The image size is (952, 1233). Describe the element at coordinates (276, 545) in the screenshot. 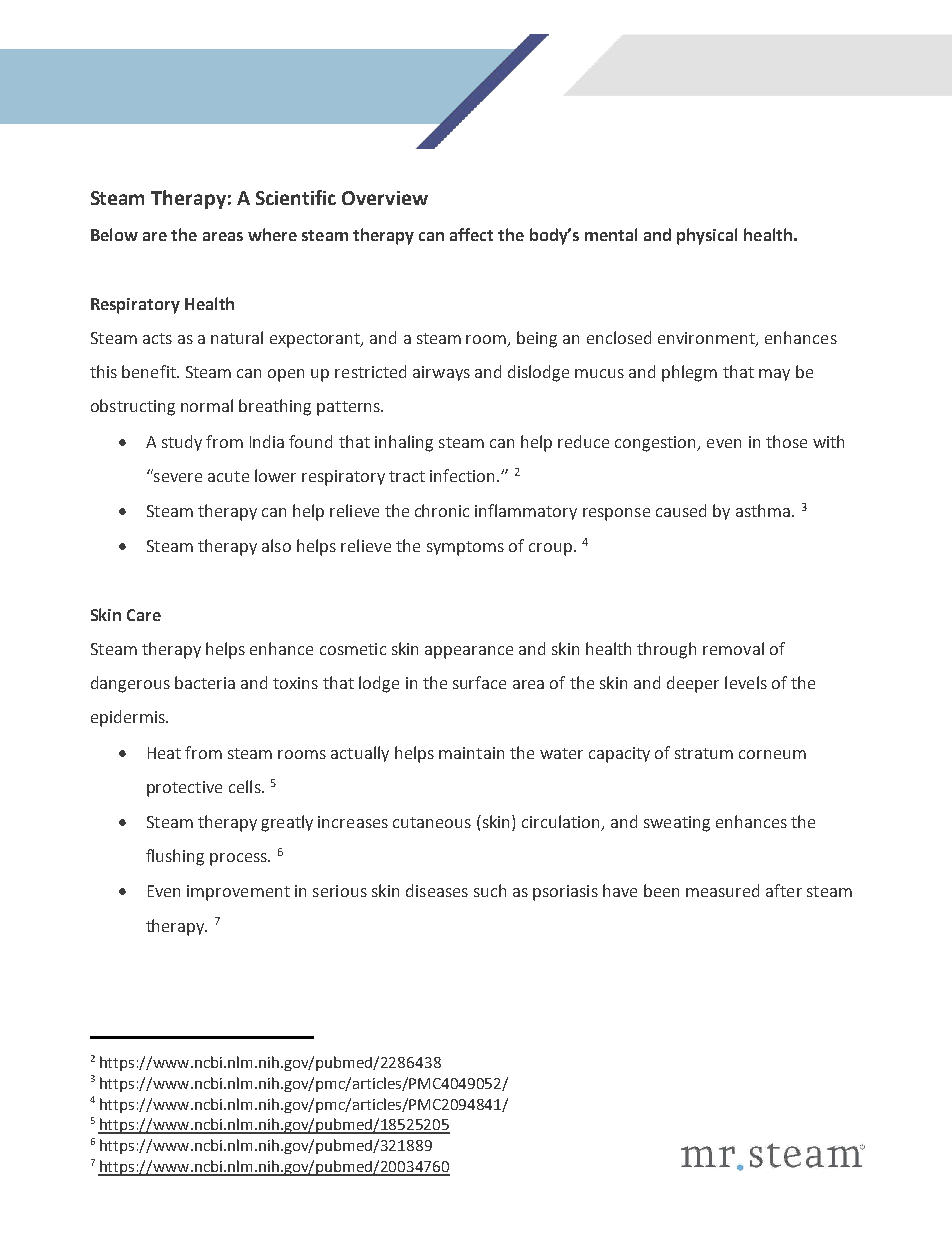

I see `also` at that location.
